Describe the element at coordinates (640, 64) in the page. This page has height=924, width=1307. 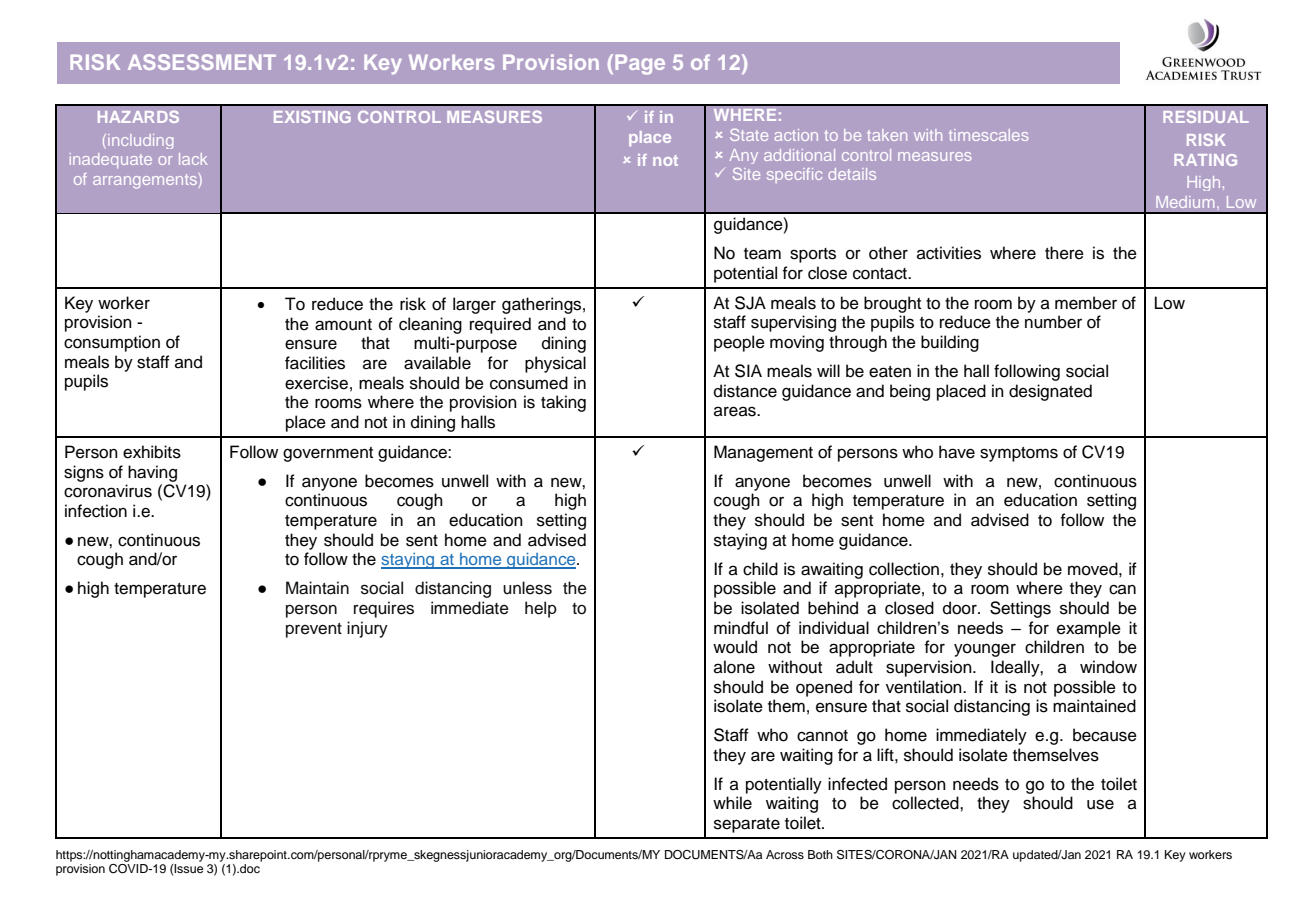
I see `Page` at that location.
